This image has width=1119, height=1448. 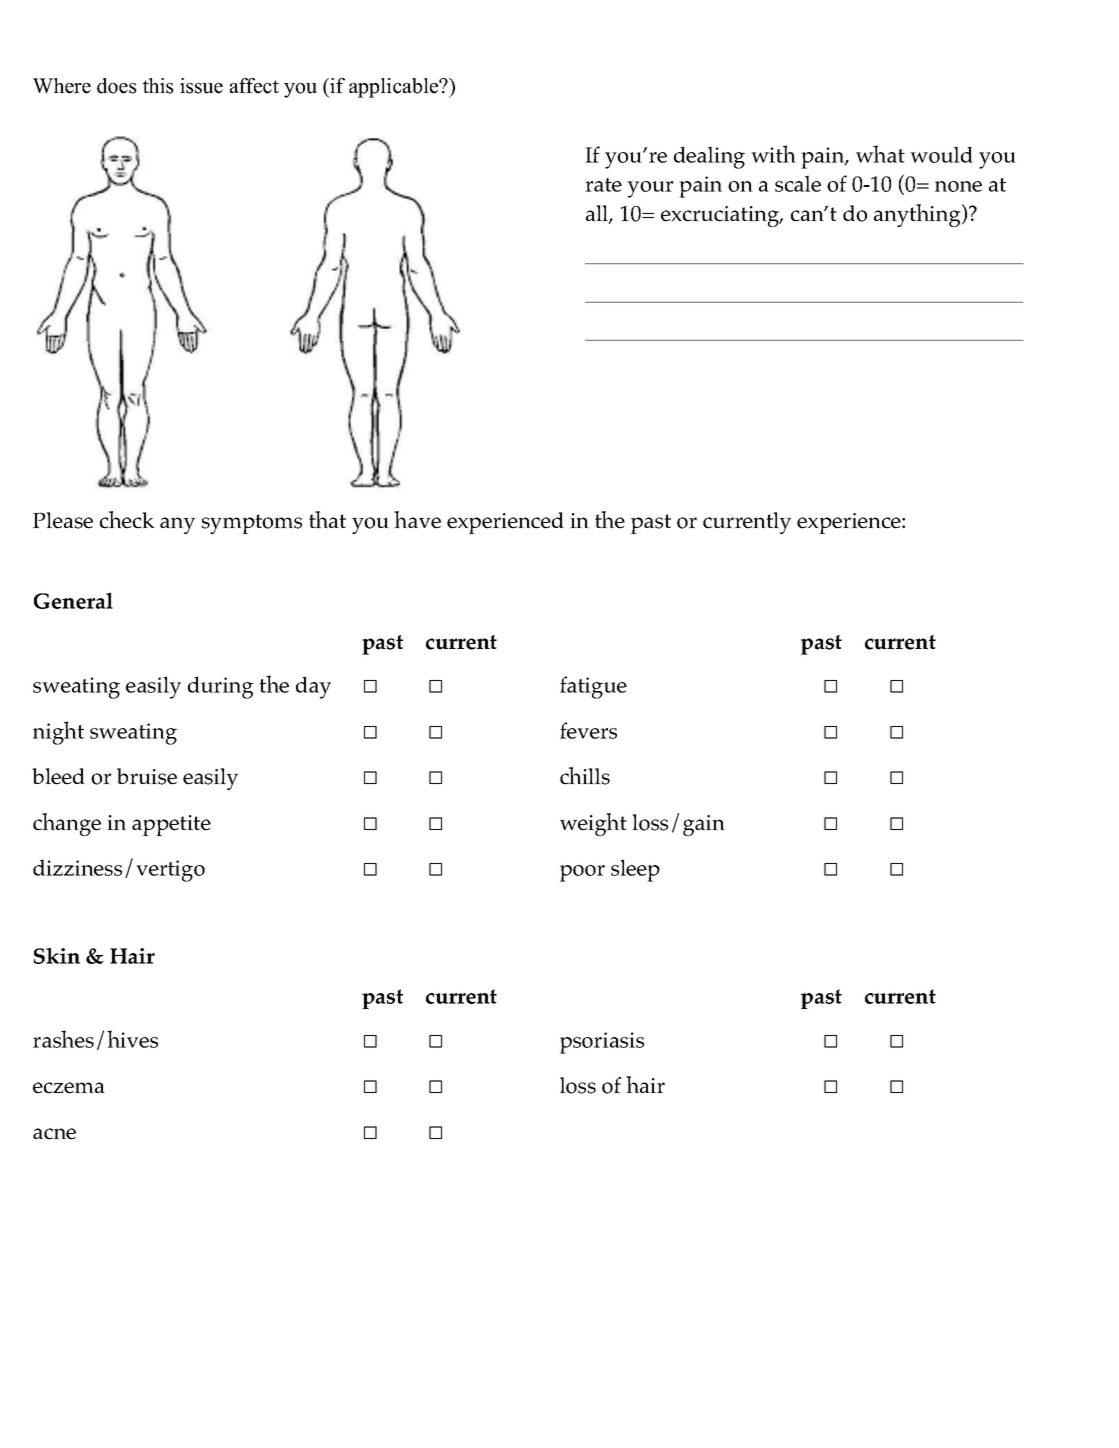 I want to click on fevers, so click(x=588, y=730).
